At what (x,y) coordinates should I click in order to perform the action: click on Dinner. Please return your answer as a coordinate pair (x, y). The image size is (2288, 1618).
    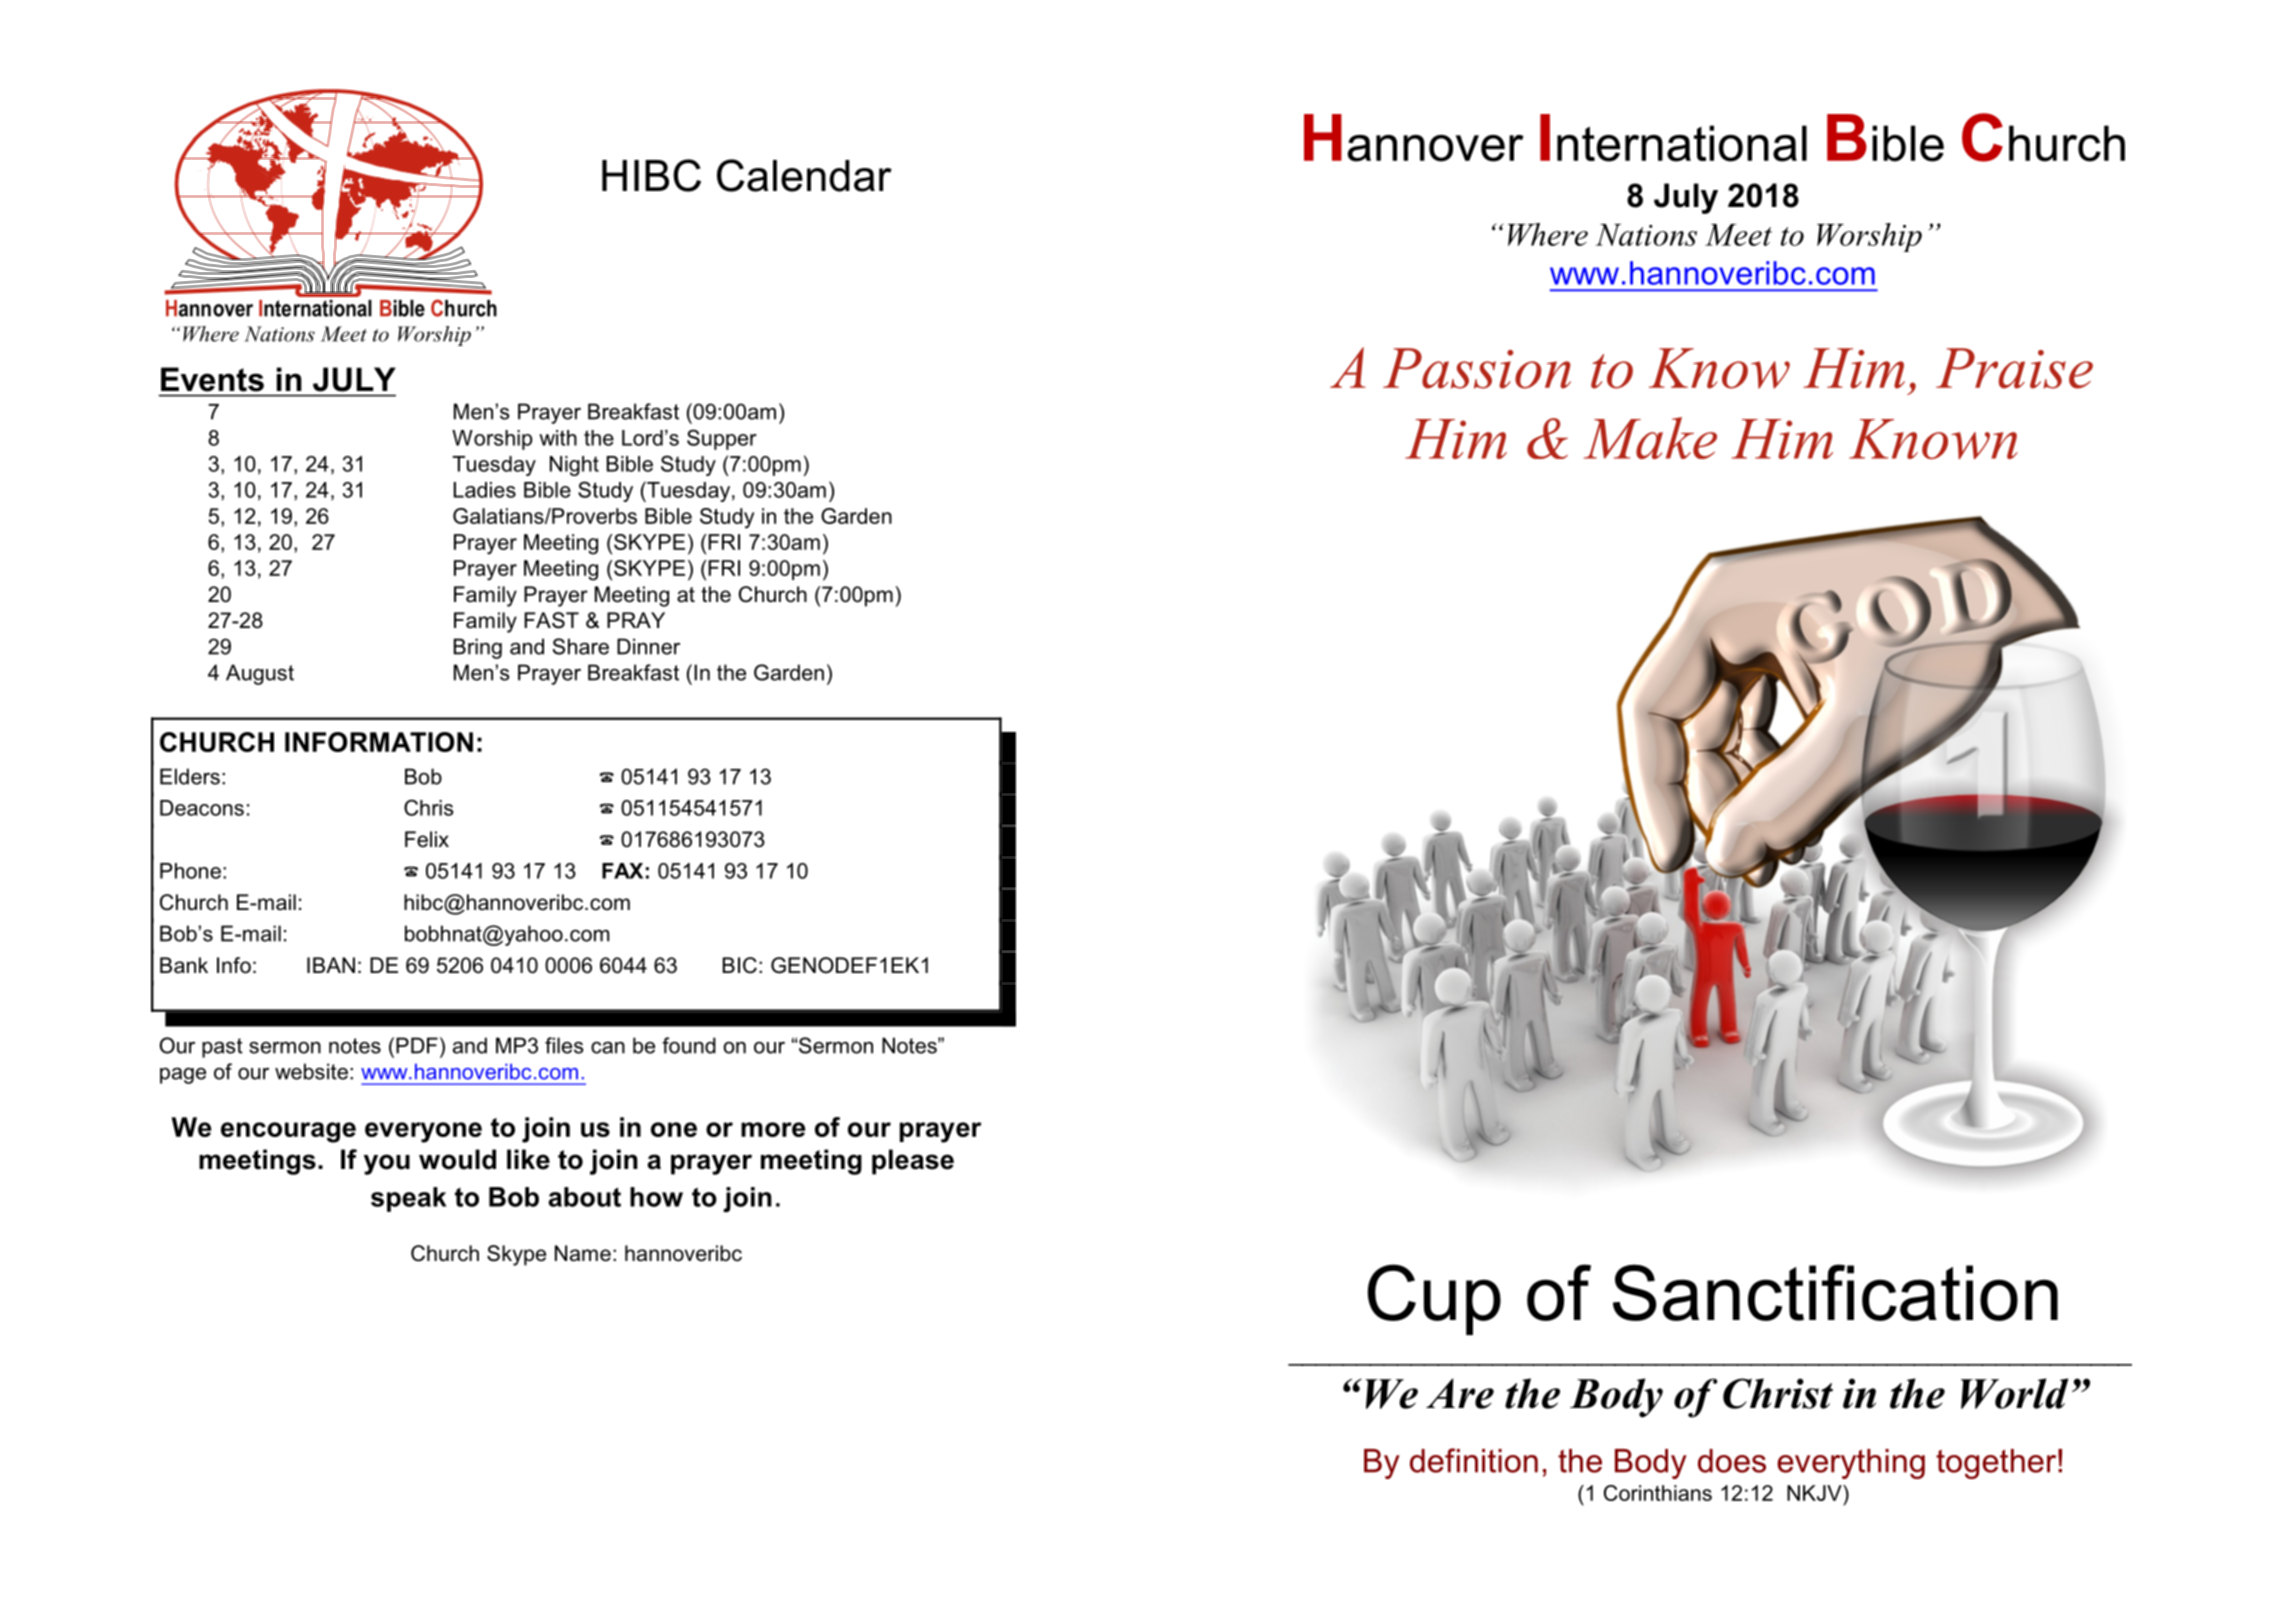
    Looking at the image, I should click on (648, 646).
